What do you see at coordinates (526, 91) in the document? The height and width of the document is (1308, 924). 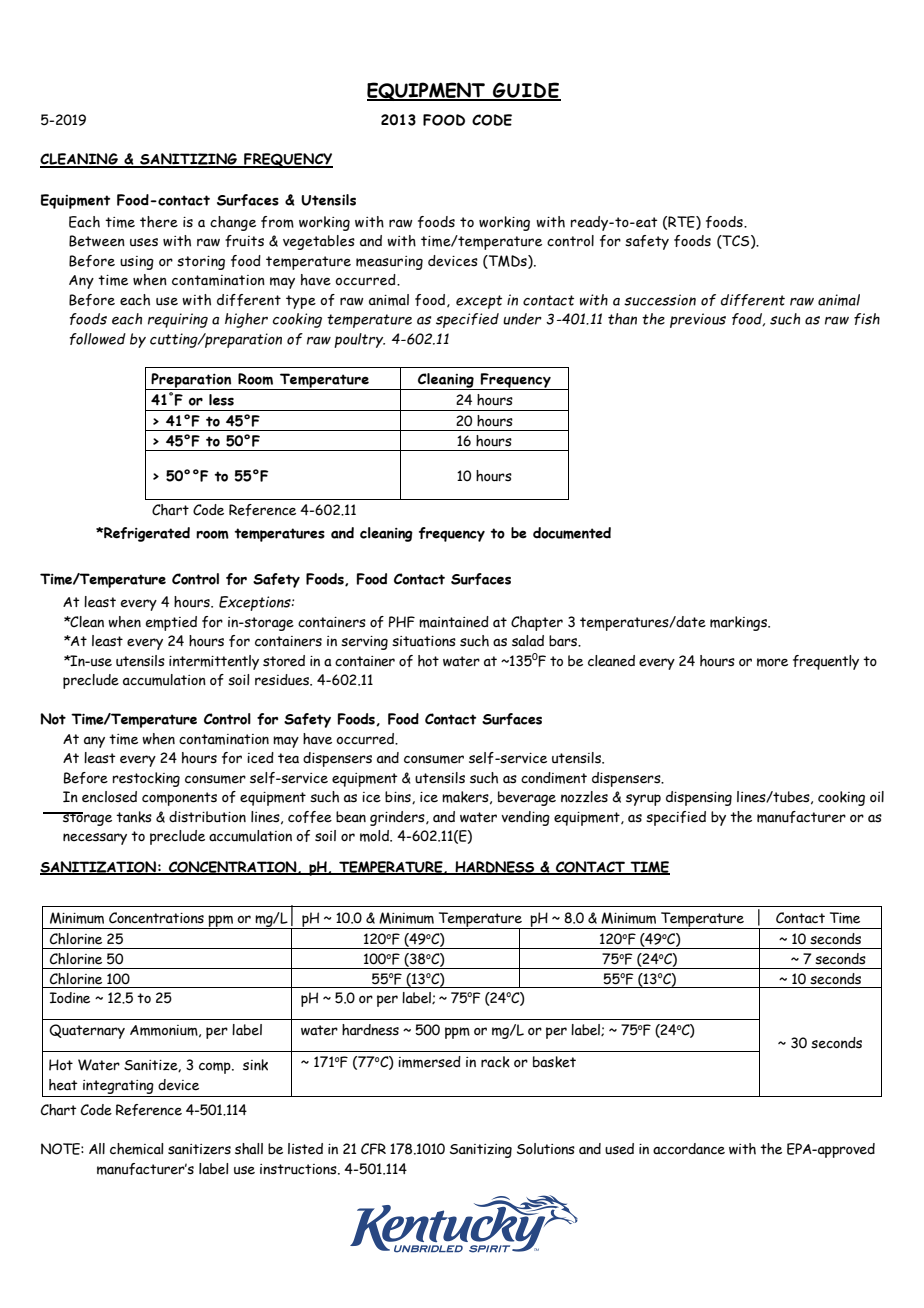 I see `GUIDE` at bounding box center [526, 91].
